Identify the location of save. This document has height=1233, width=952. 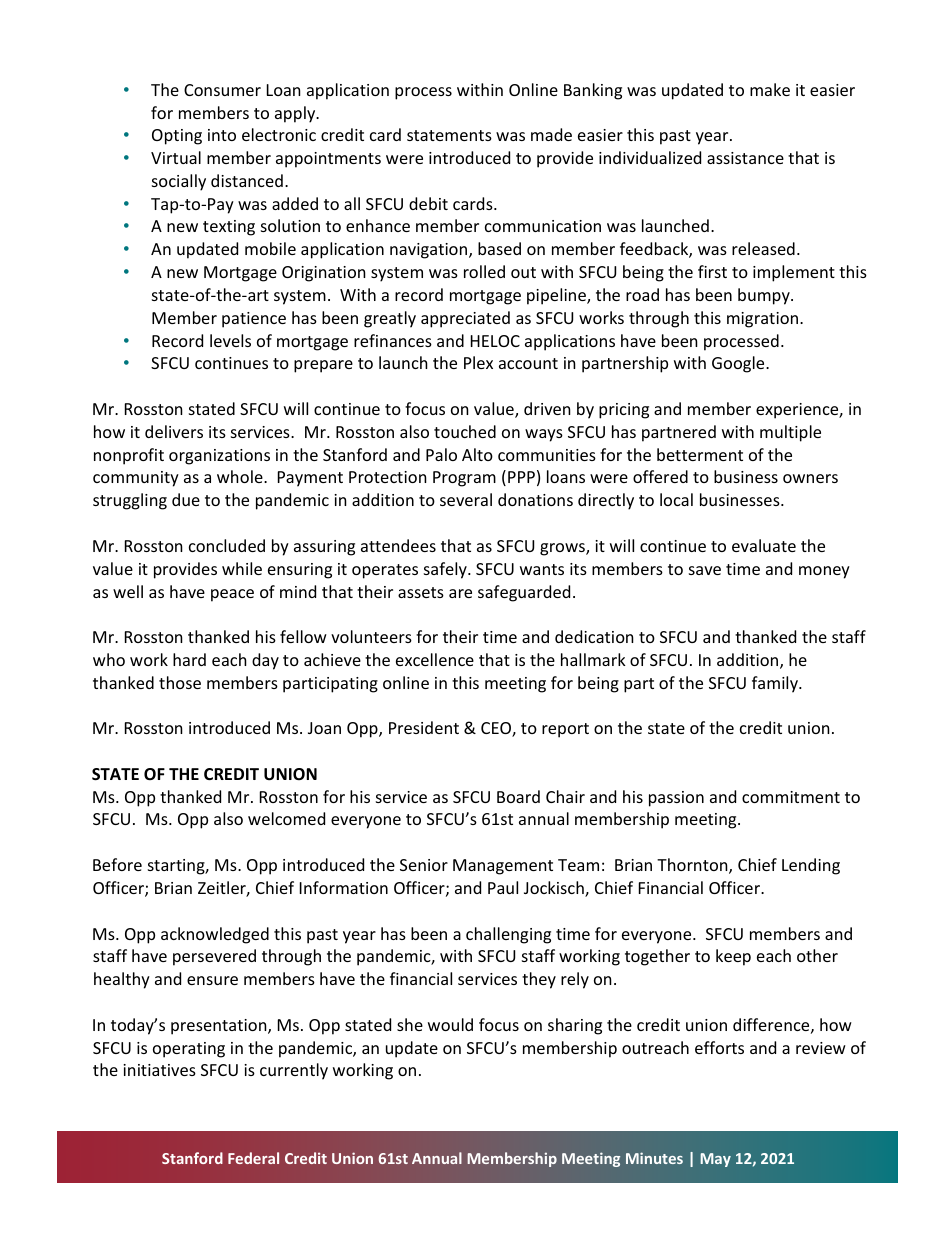
(705, 570).
